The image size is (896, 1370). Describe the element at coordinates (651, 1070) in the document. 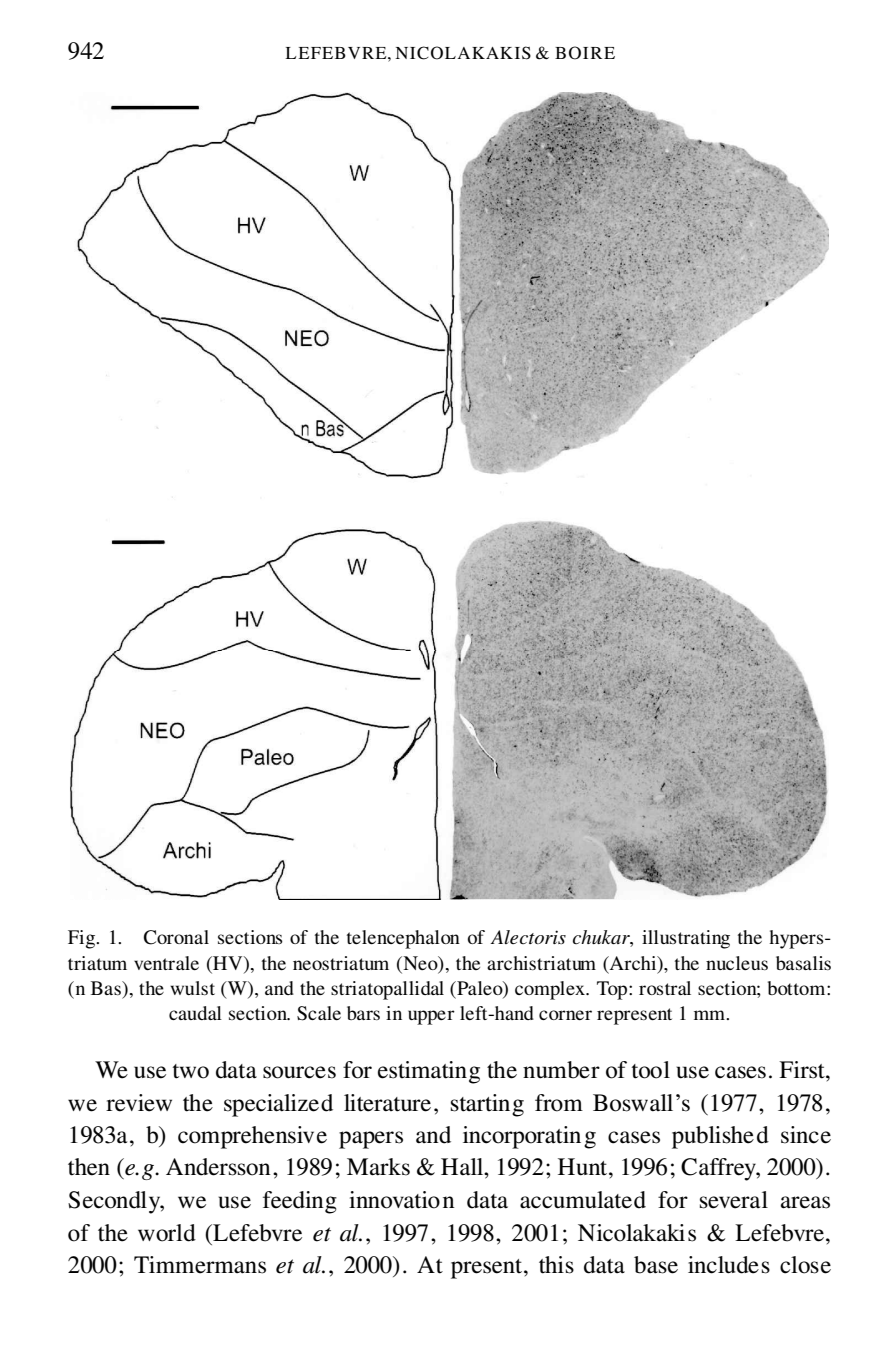

I see `tool` at that location.
